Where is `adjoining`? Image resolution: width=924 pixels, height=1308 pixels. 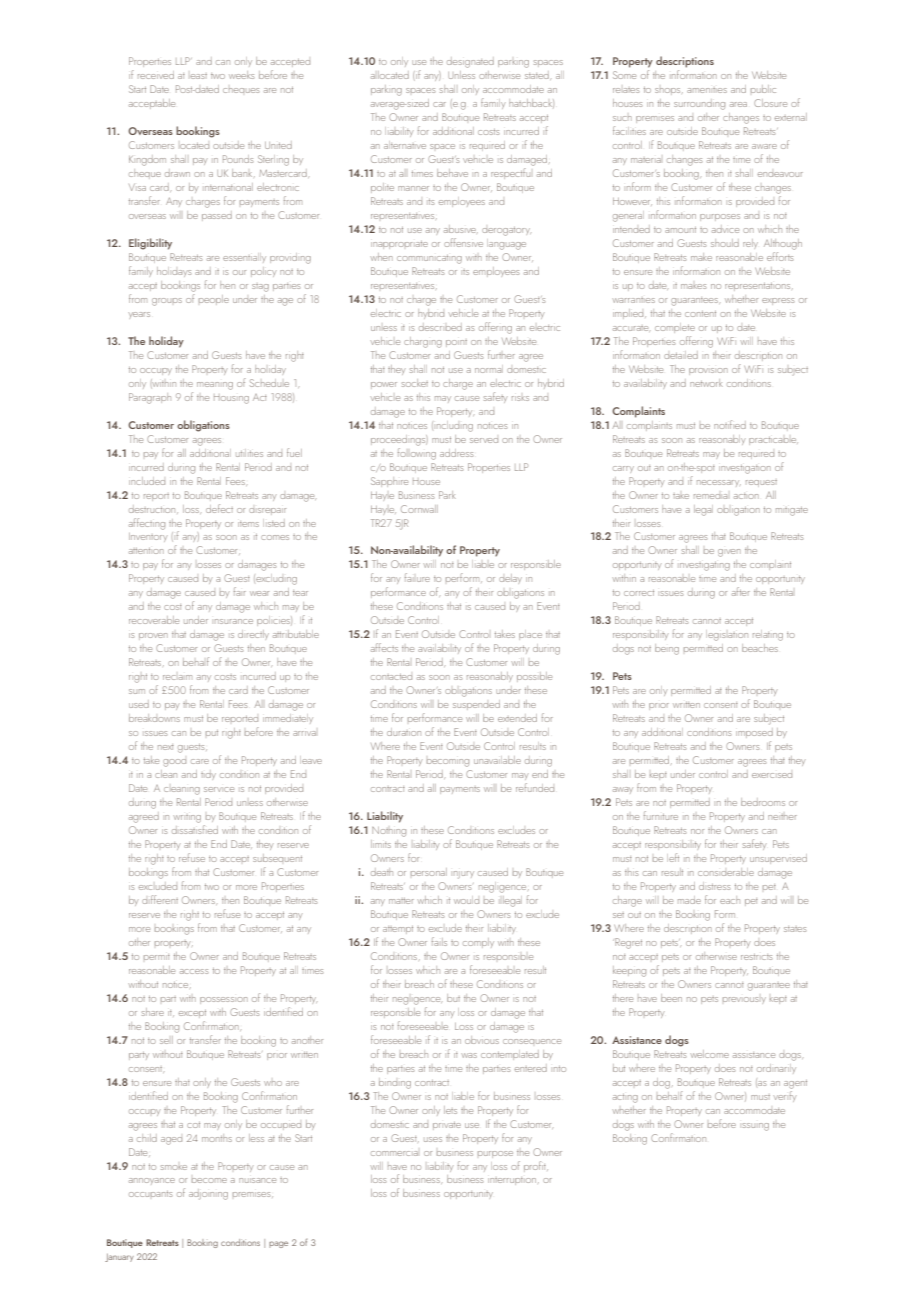
adjoining is located at coordinates (208, 1194).
